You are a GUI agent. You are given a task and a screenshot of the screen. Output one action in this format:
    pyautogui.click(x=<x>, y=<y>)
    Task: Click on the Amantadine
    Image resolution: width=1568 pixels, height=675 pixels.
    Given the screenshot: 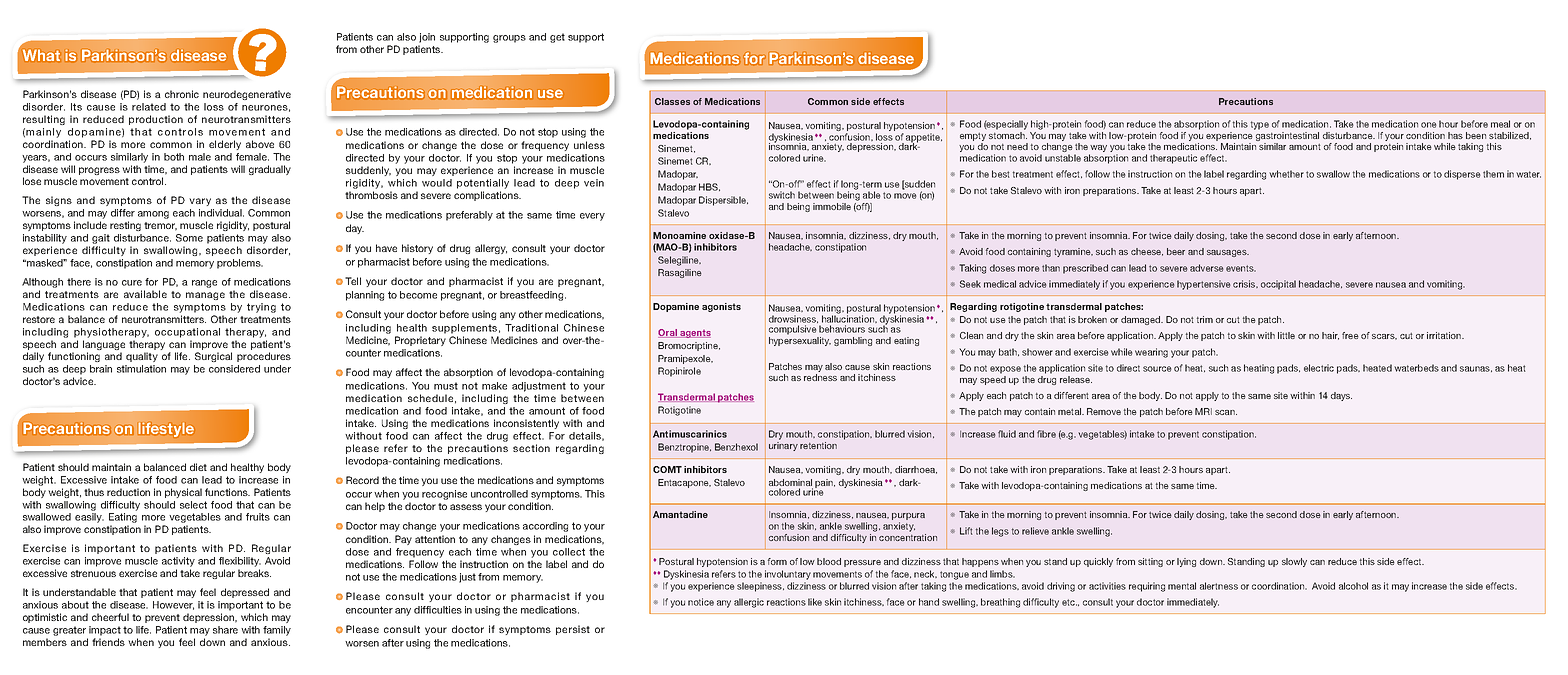 What is the action you would take?
    pyautogui.click(x=680, y=514)
